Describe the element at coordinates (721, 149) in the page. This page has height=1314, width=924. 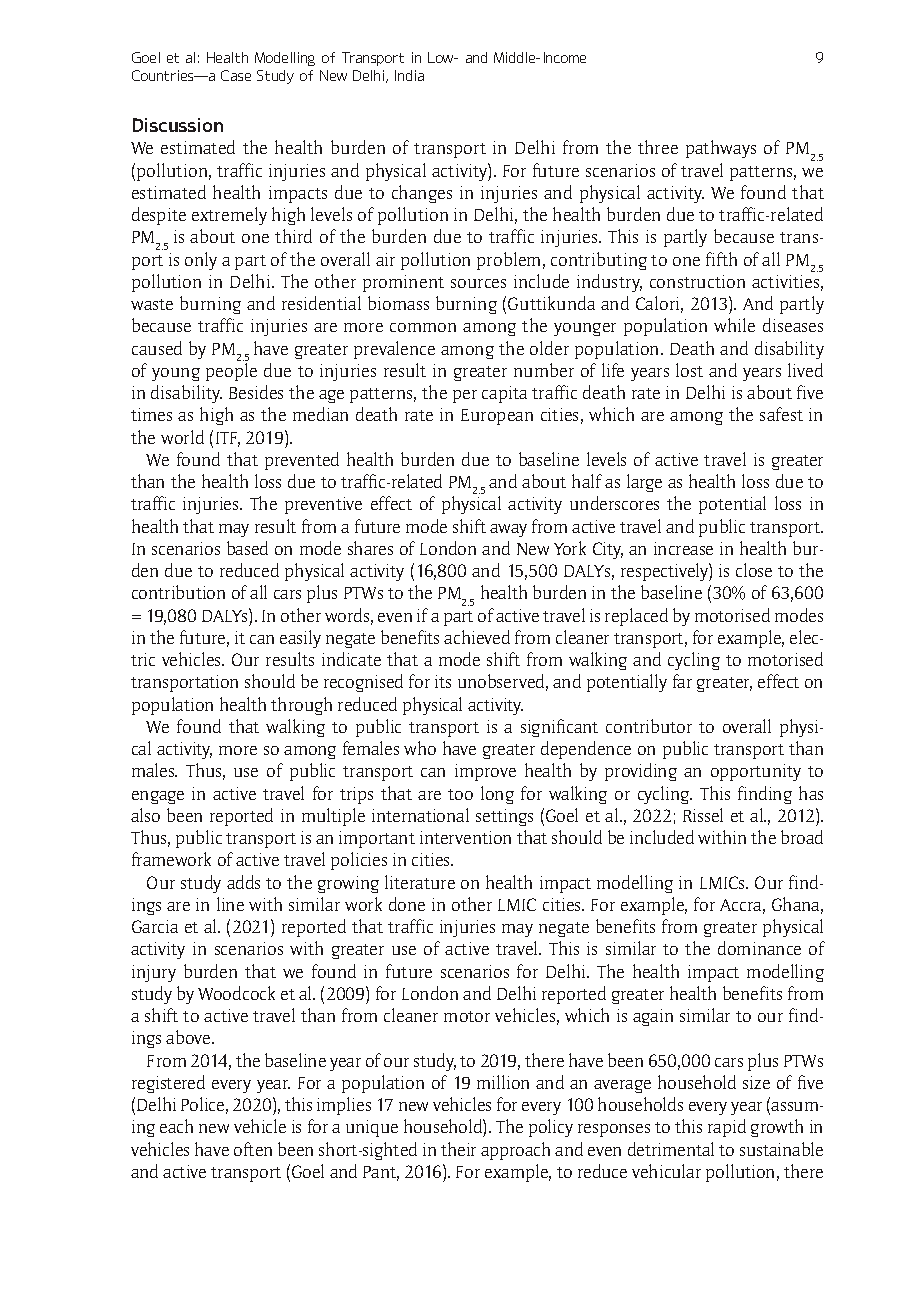
I see `pathways` at that location.
